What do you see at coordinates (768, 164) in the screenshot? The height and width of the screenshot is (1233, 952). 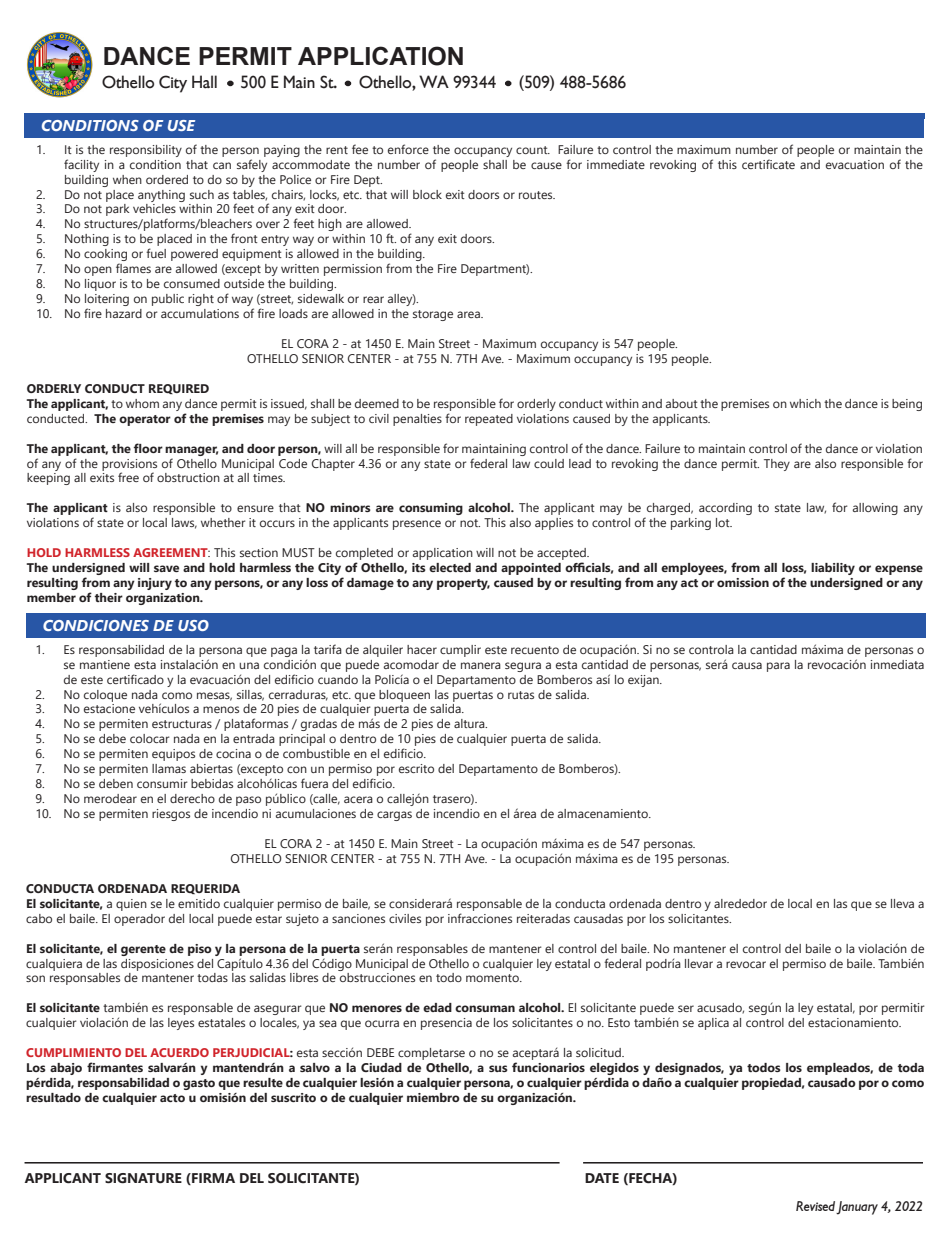 I see `certificate` at bounding box center [768, 164].
